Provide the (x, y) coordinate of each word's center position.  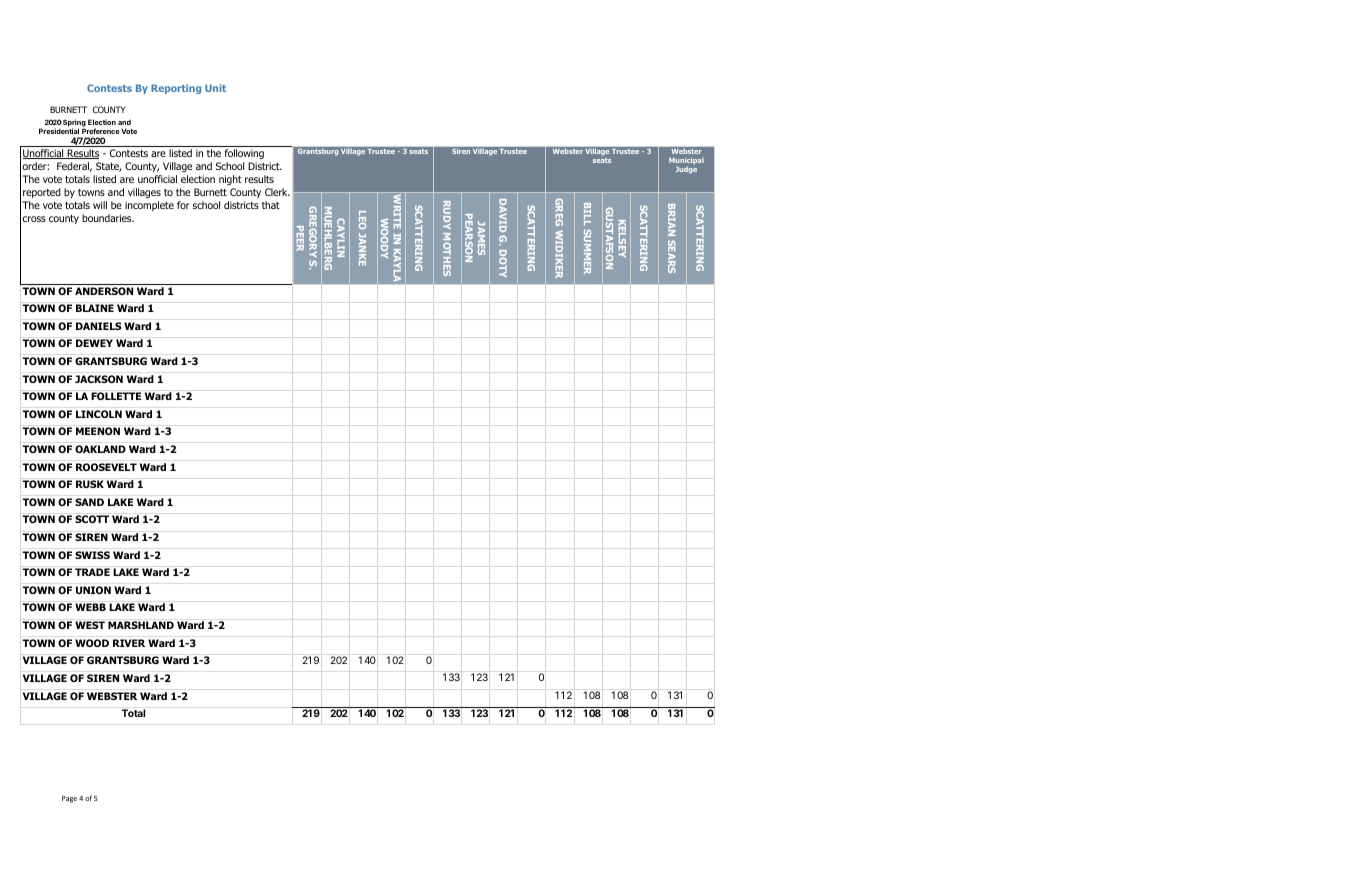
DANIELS (99, 326)
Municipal (686, 162)
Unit (215, 88)
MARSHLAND (141, 625)
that (271, 205)
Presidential (59, 131)
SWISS (92, 555)
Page (69, 799)
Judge (686, 170)
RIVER (129, 643)
